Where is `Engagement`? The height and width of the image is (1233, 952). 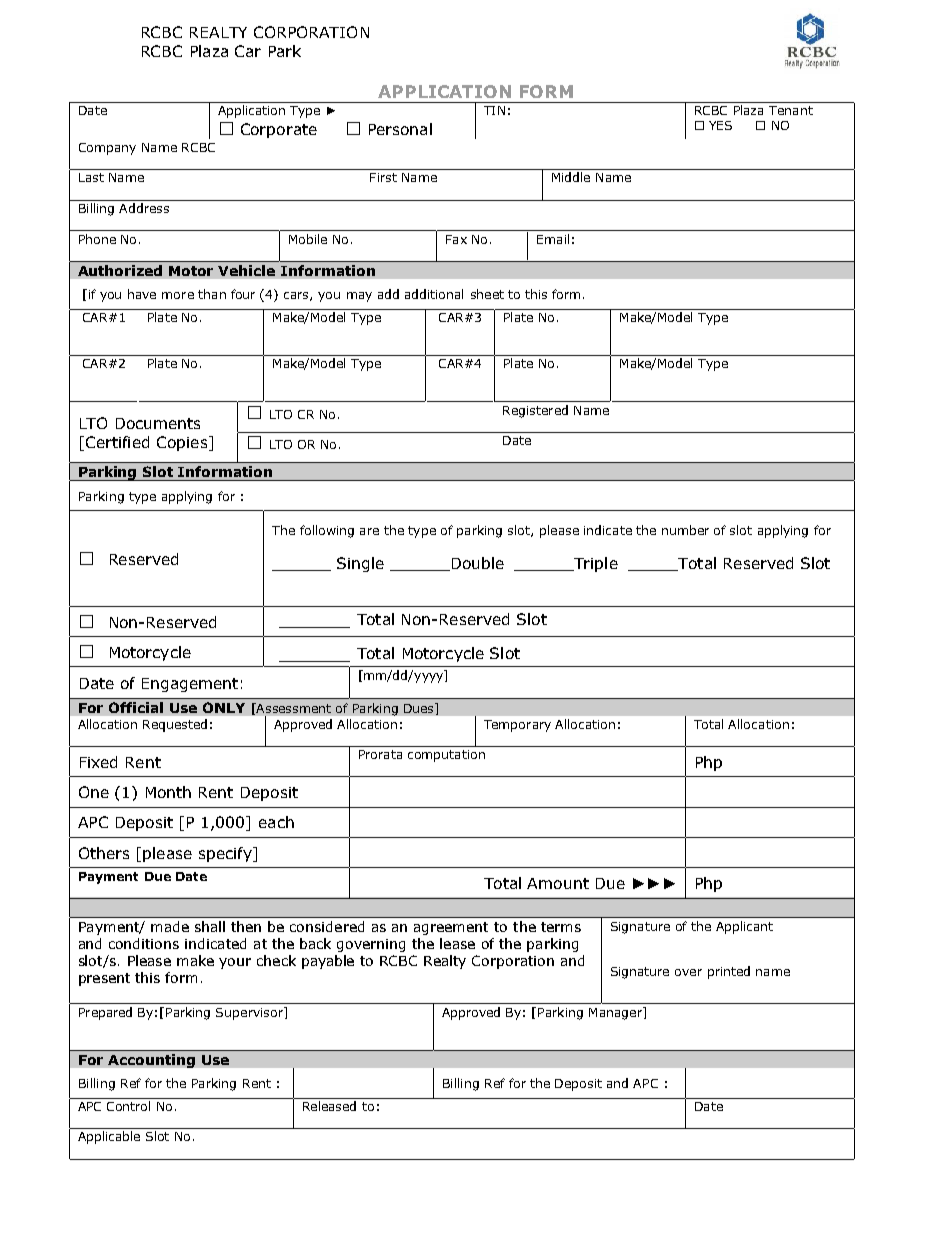 Engagement is located at coordinates (190, 685).
